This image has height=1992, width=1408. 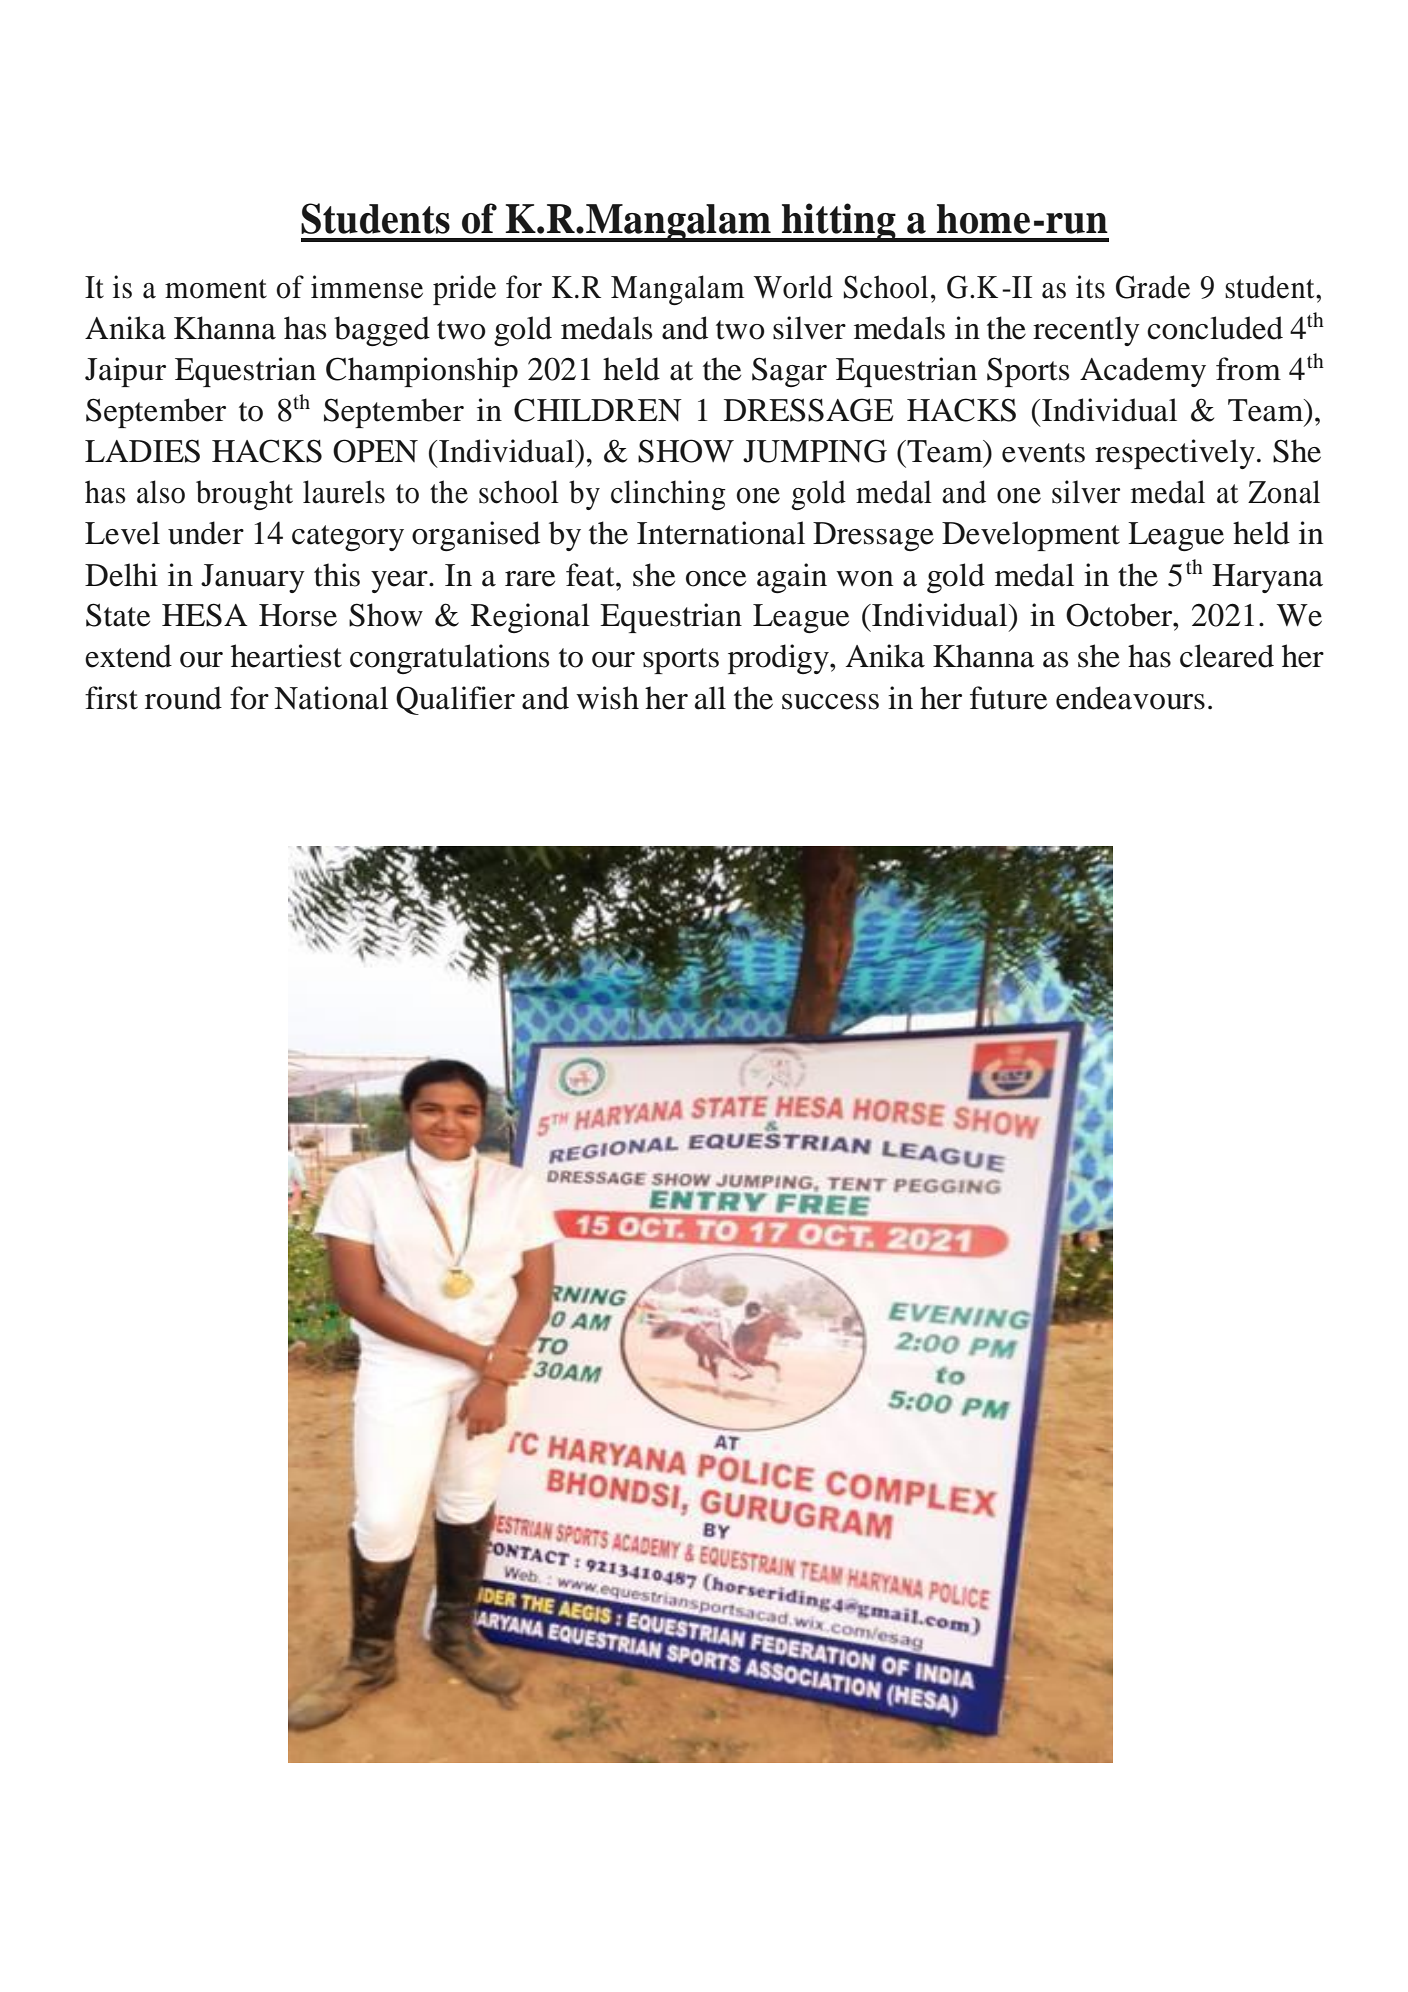 What do you see at coordinates (183, 698) in the image?
I see `round` at bounding box center [183, 698].
